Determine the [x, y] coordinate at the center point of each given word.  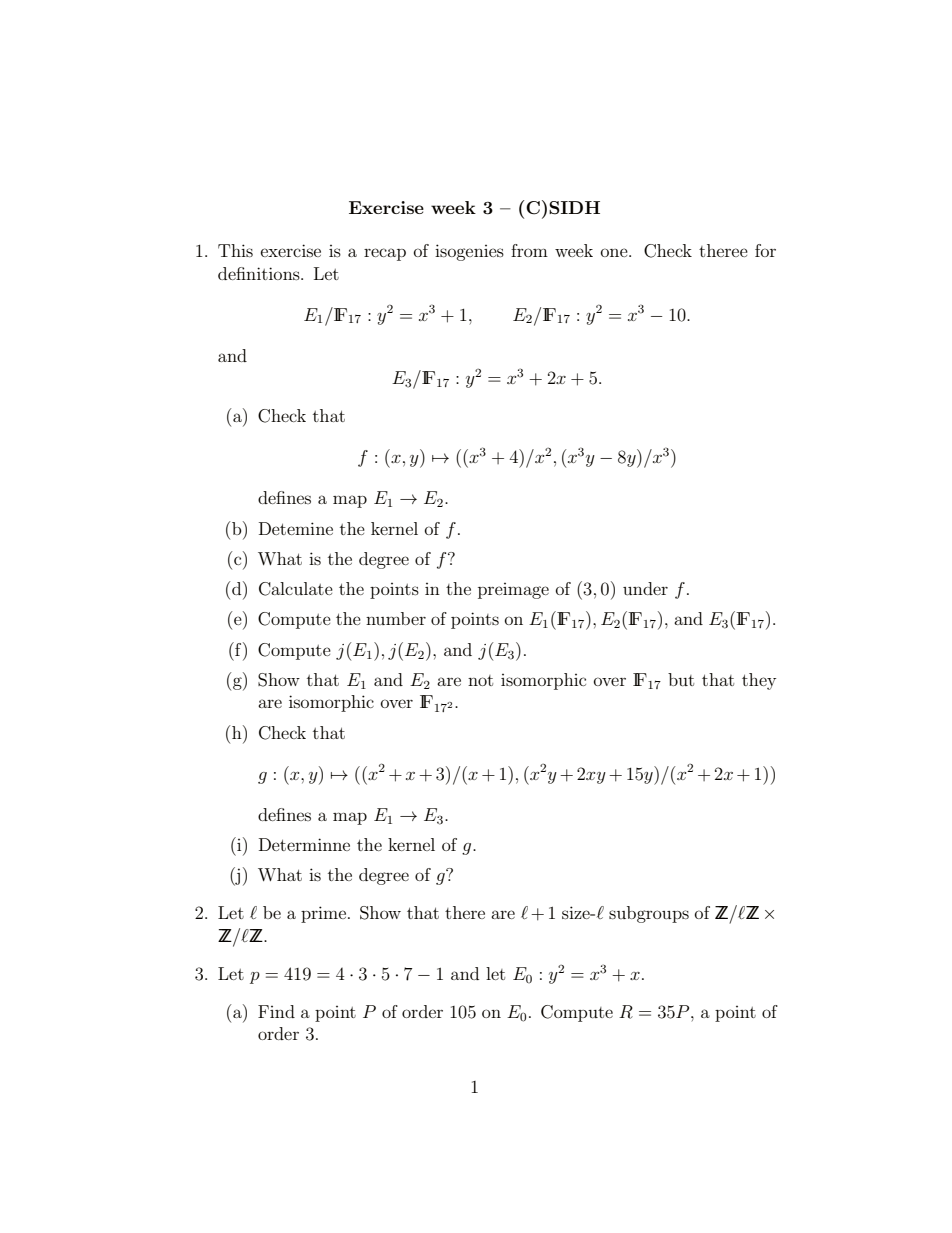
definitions [260, 273]
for [765, 250]
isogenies [469, 252]
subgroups [649, 914]
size [577, 912]
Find [276, 1011]
